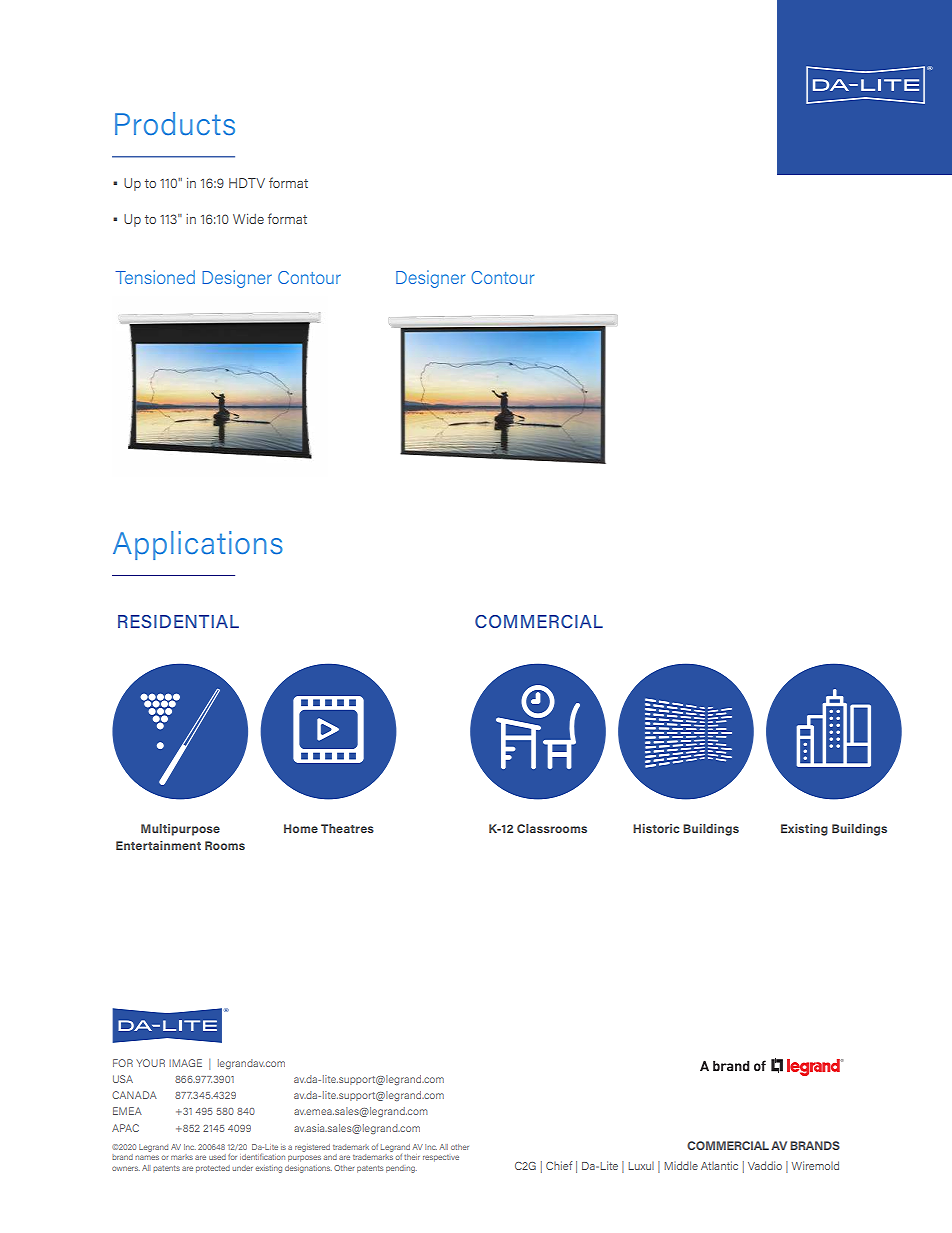  Describe the element at coordinates (178, 621) in the document. I see `RESIDENTIAL` at that location.
